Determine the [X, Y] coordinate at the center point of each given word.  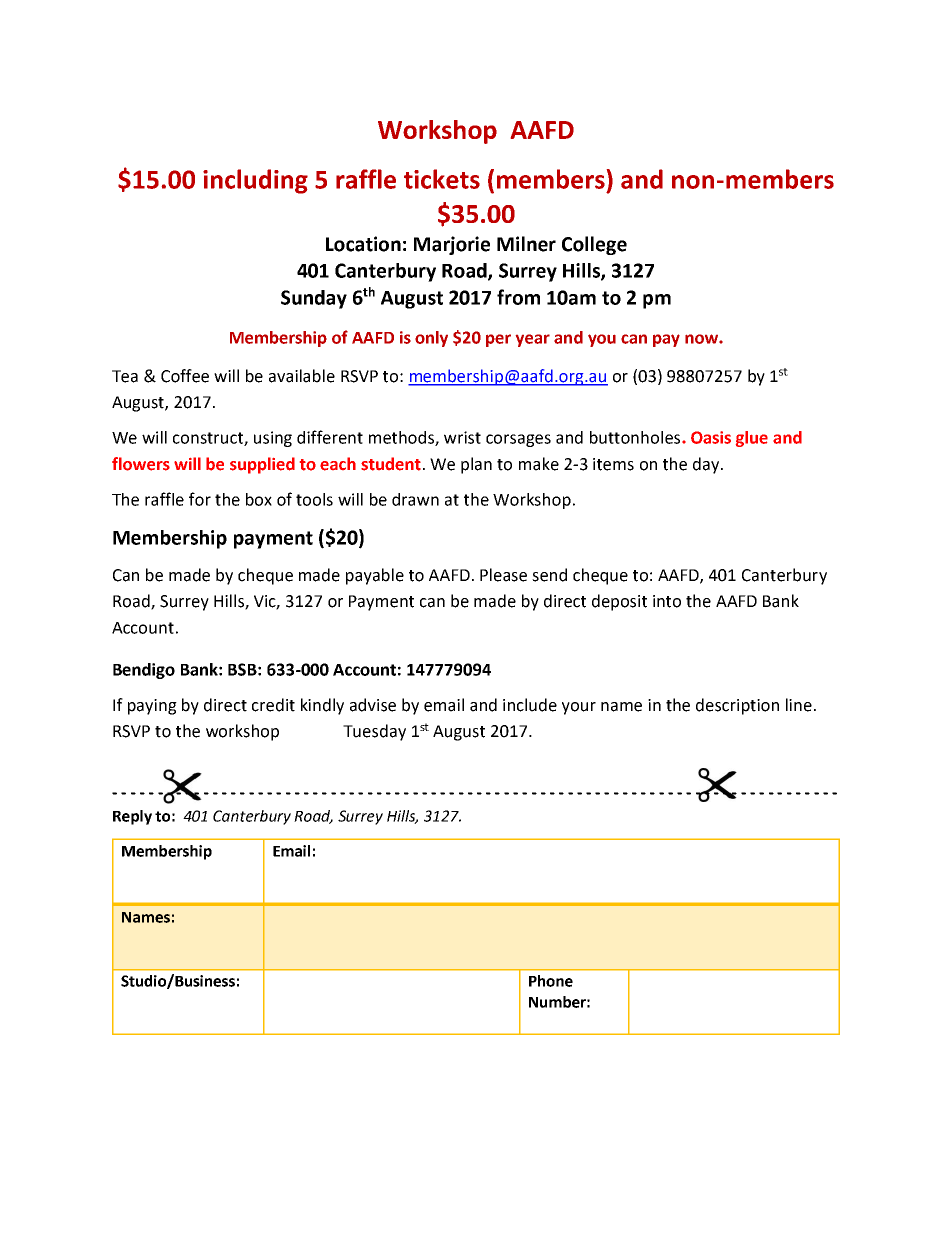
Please [503, 575]
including [255, 181]
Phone [551, 981]
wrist [462, 437]
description [737, 706]
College [594, 245]
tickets [442, 179]
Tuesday [374, 732]
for [200, 499]
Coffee [185, 376]
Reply [132, 817]
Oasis [711, 437]
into [667, 601]
